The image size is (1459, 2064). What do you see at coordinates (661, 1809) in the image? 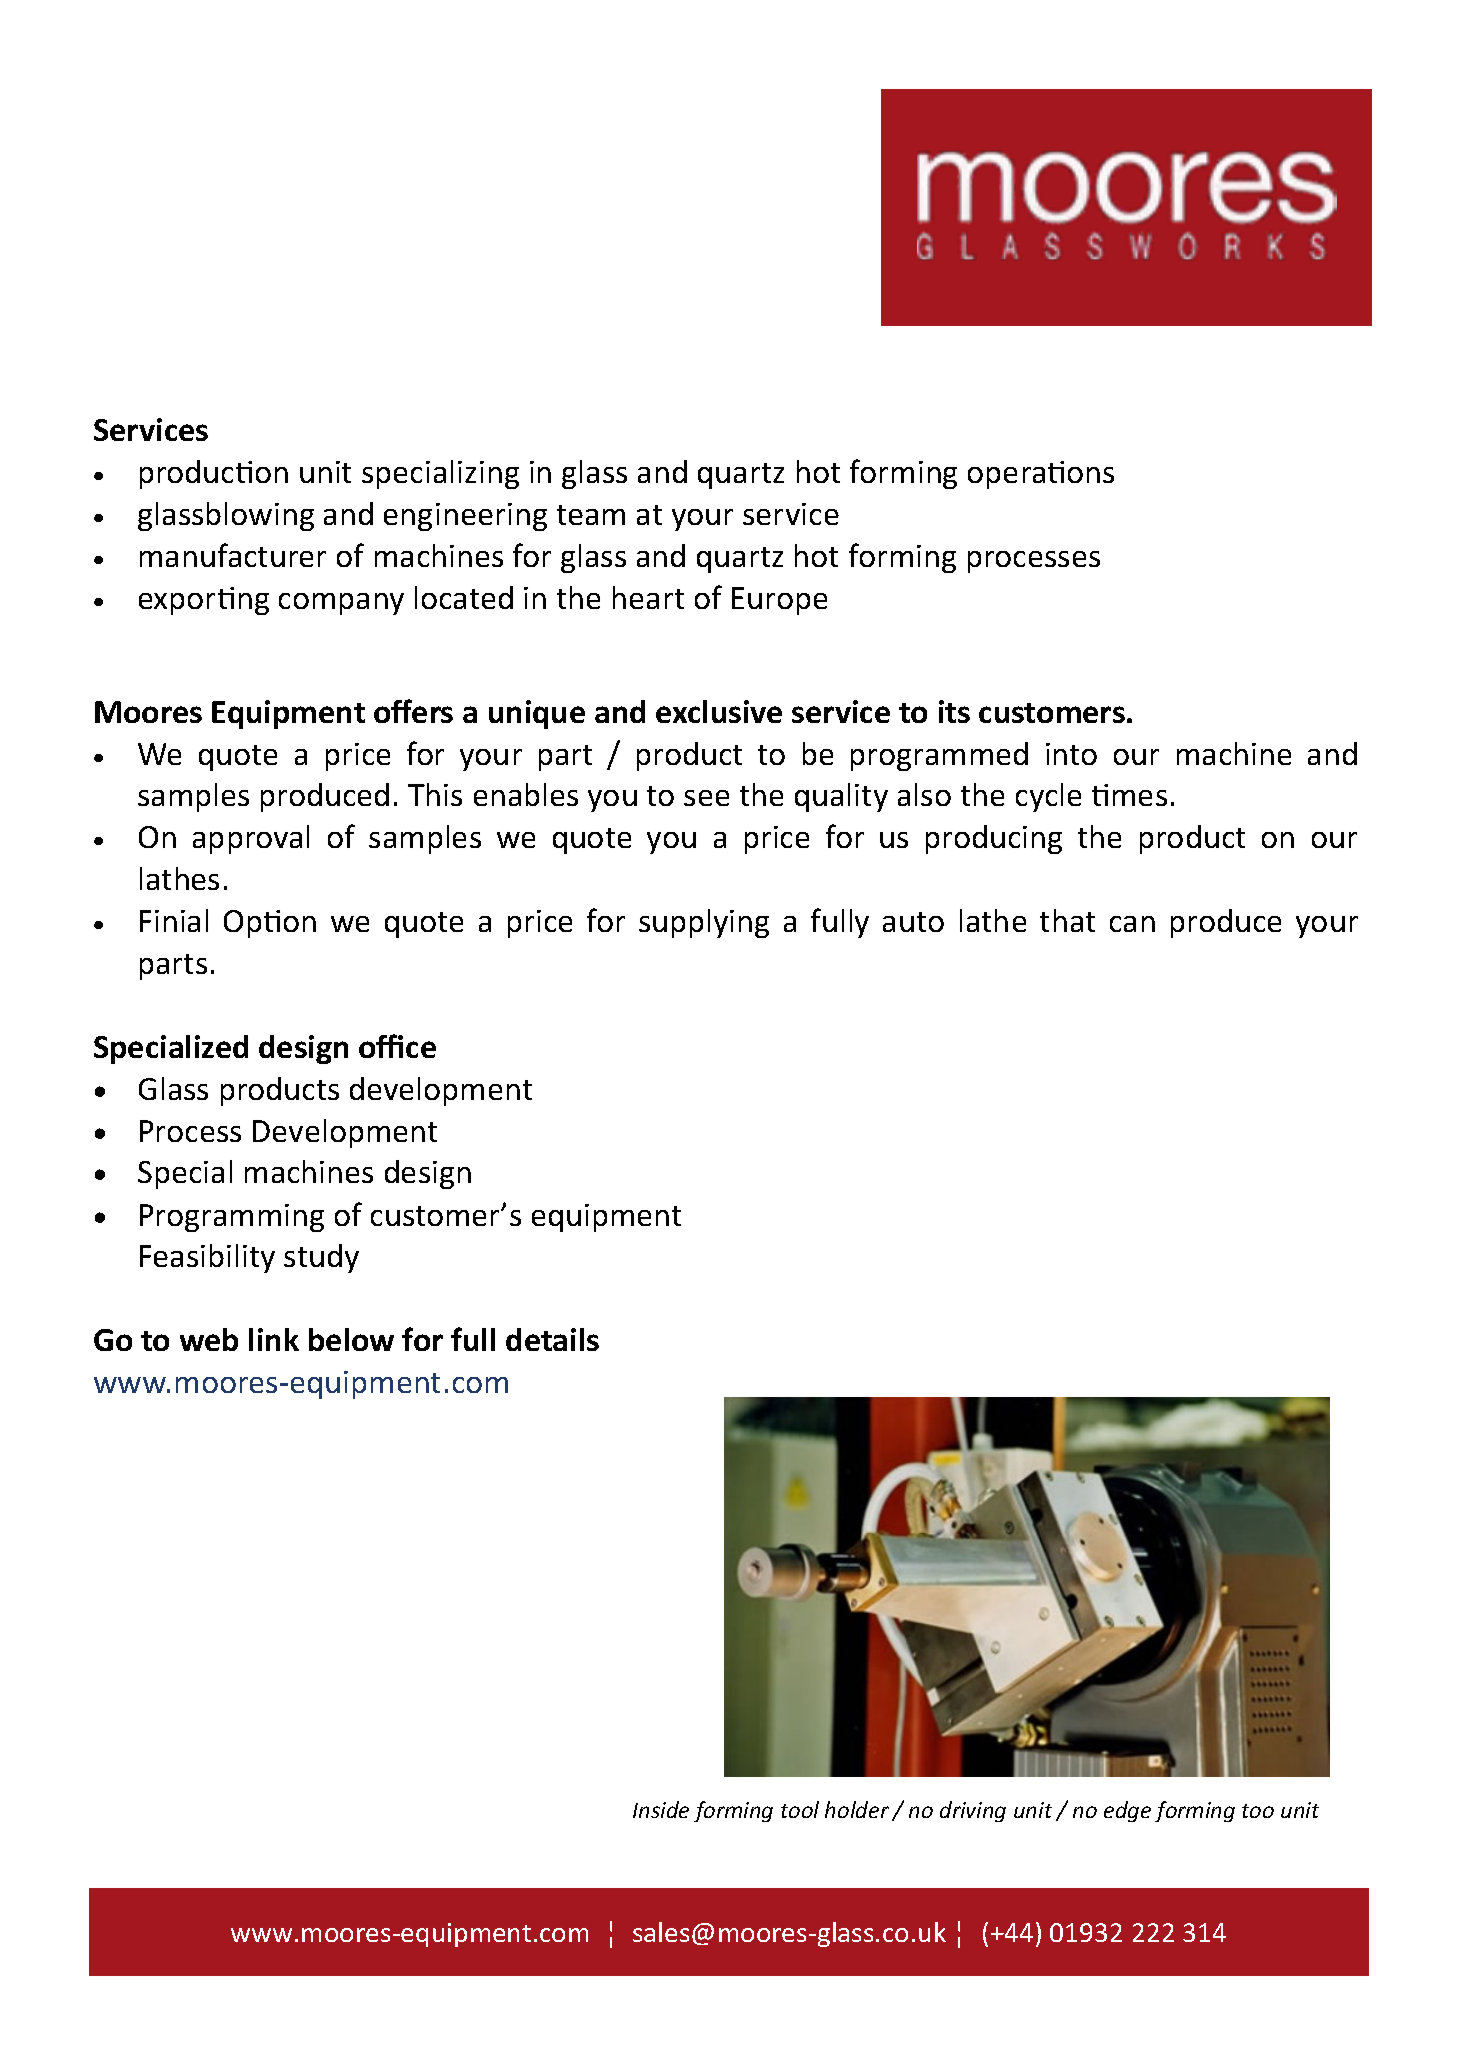
I see `Inside` at bounding box center [661, 1809].
